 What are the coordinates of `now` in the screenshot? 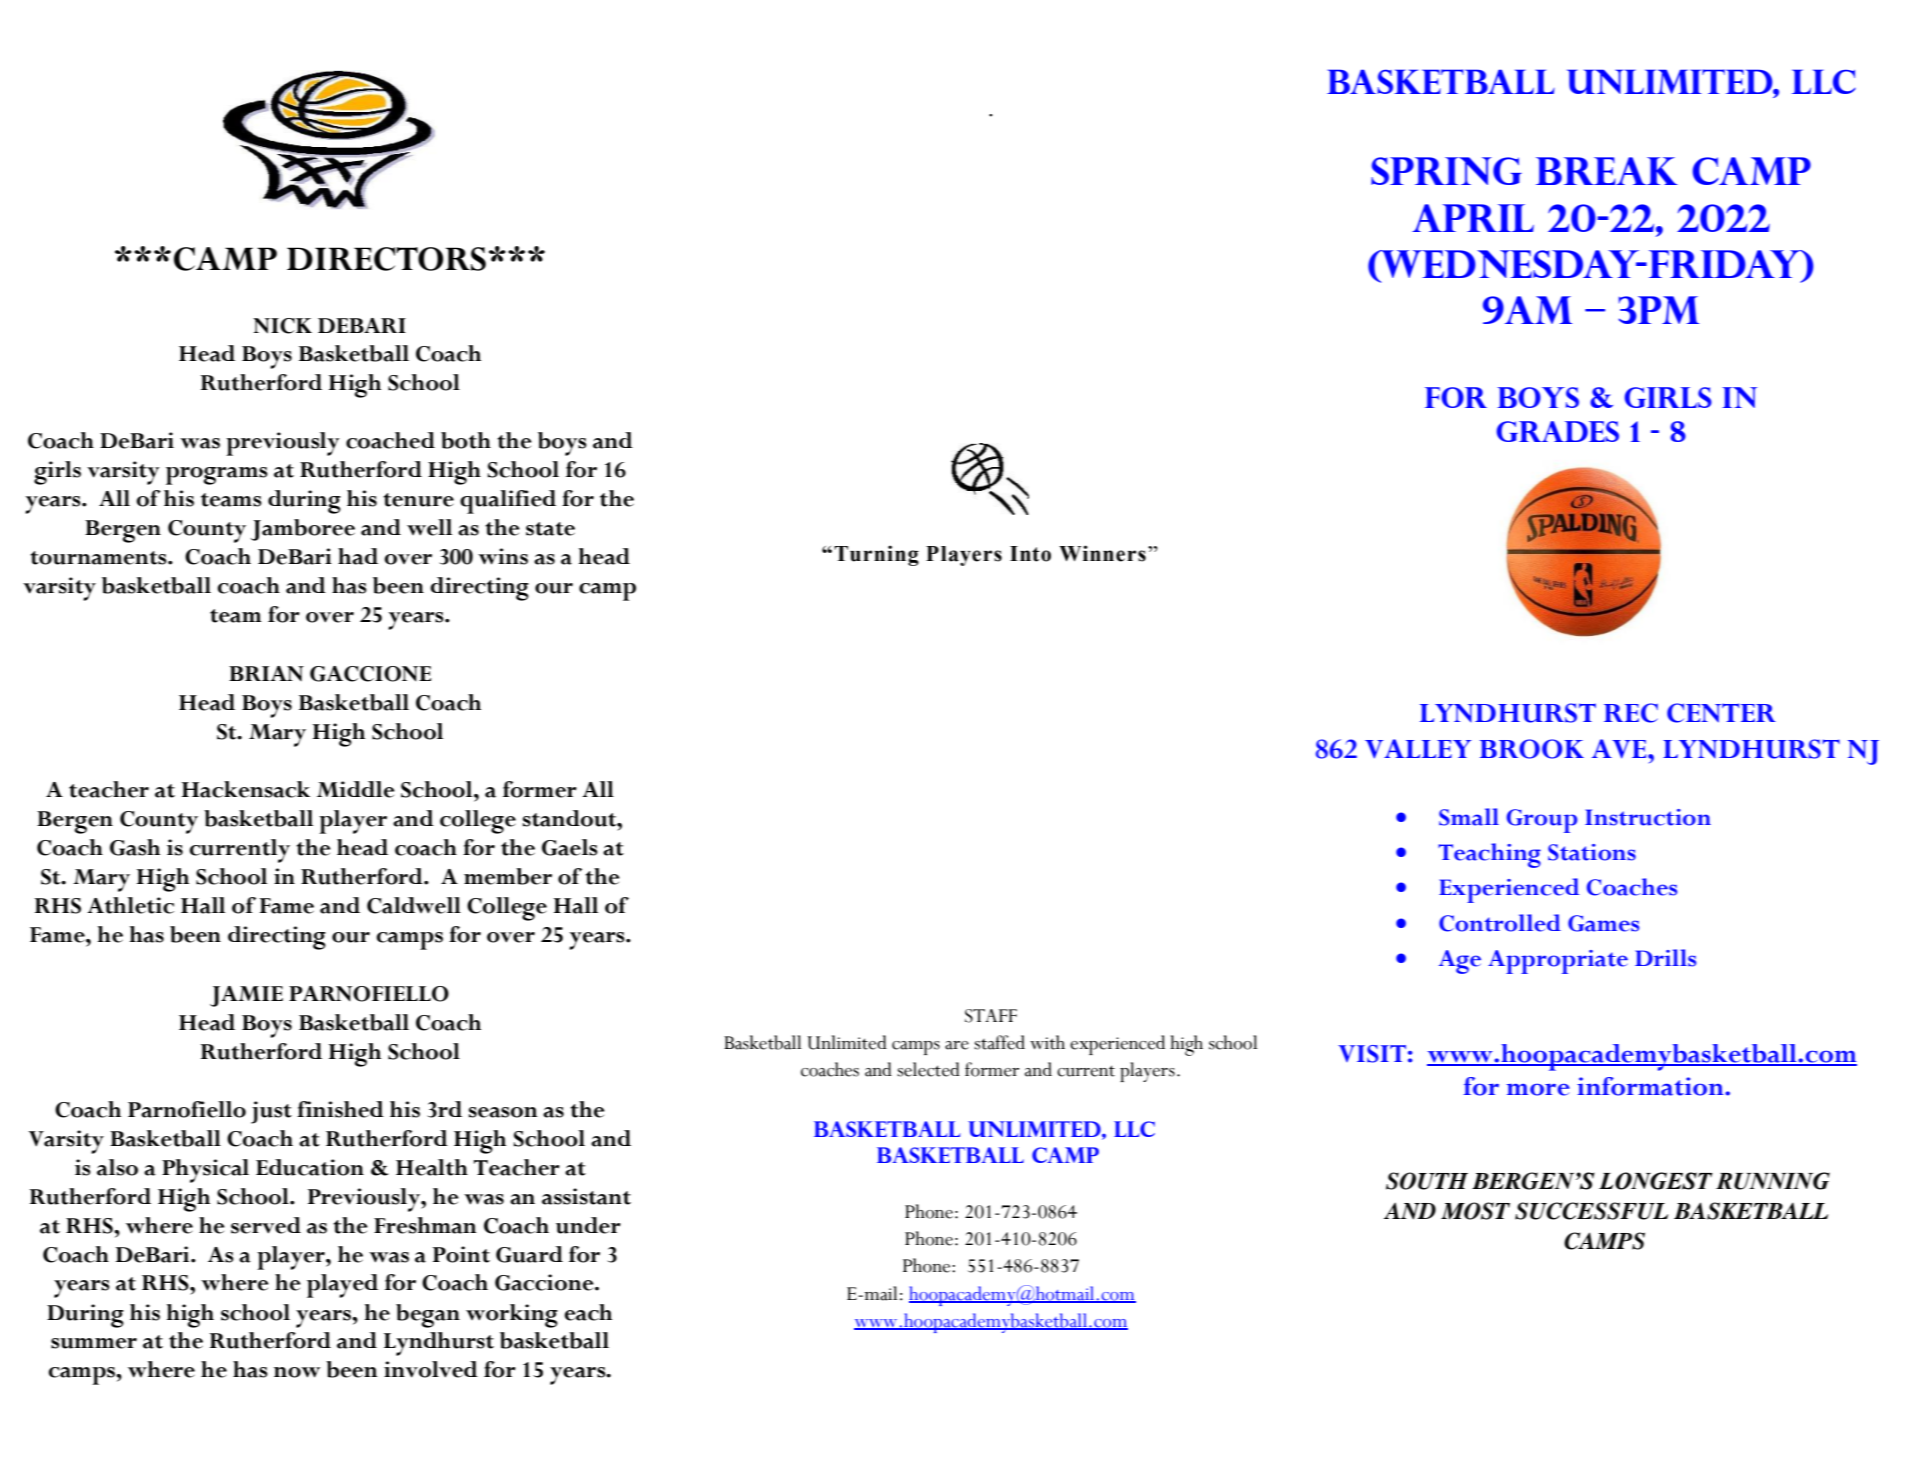 It's located at (297, 1372).
